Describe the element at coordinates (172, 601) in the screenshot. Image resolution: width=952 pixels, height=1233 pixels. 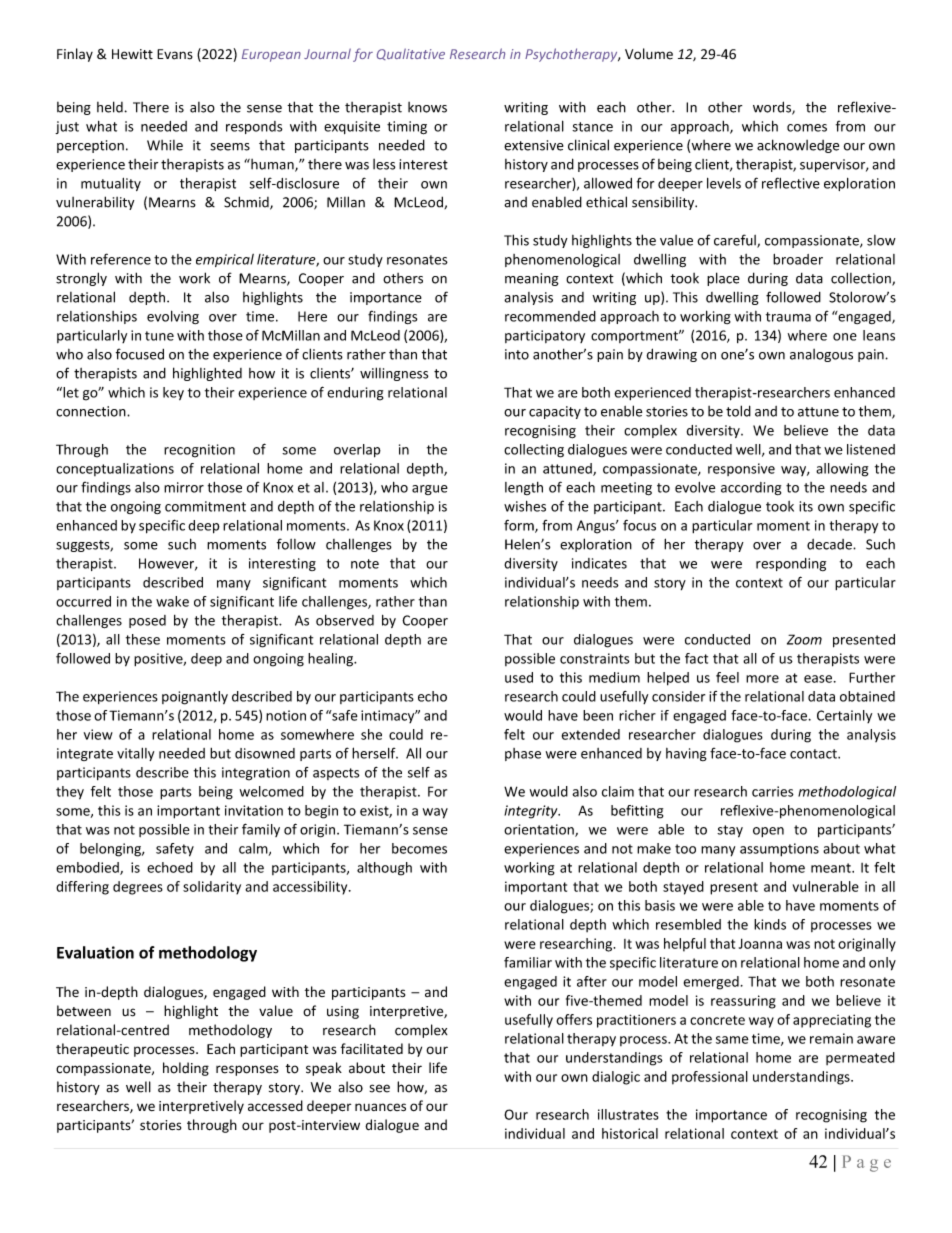
I see `wake` at that location.
